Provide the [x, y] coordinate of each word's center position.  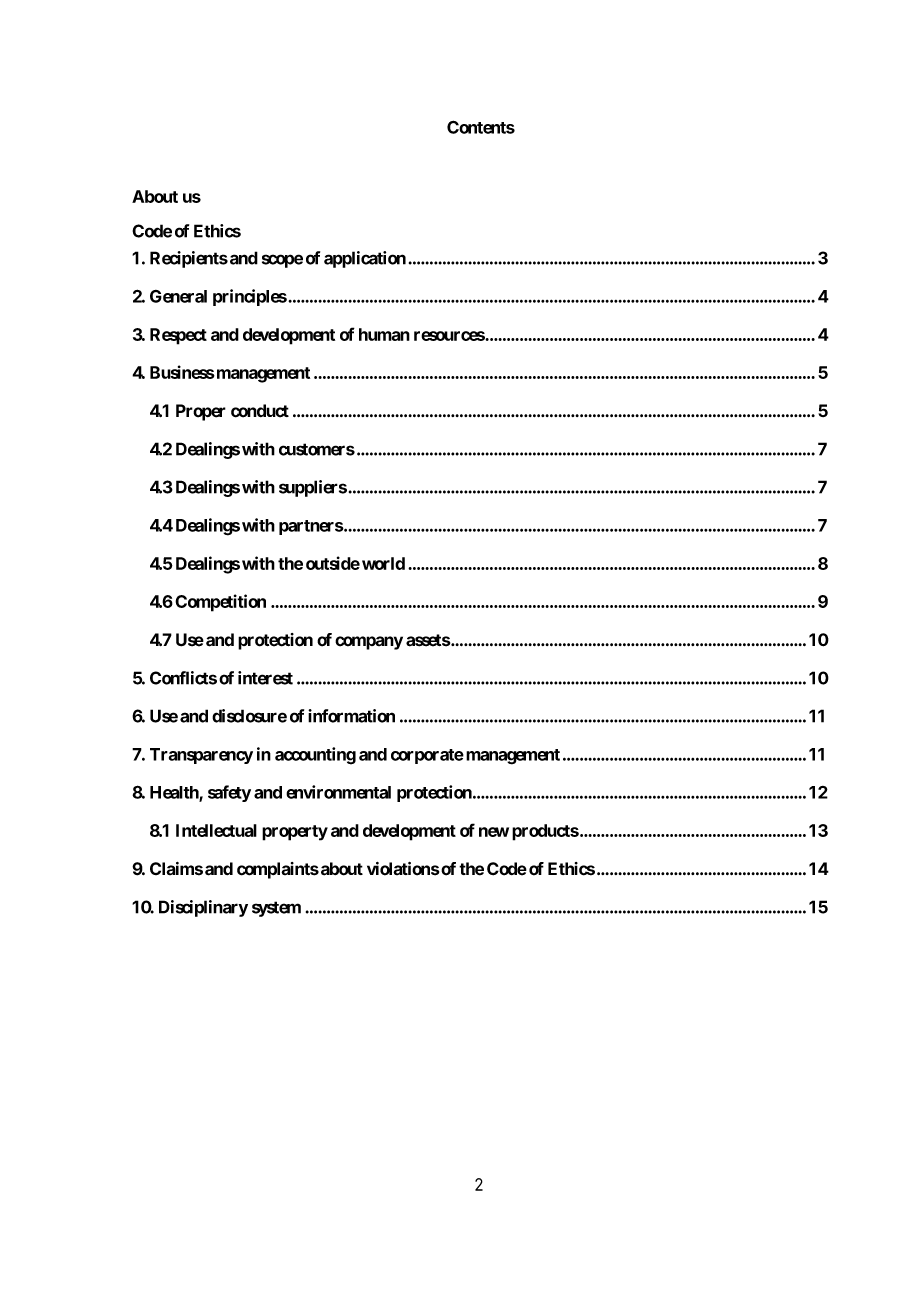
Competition [220, 603]
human [384, 334]
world [383, 563]
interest [265, 678]
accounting [315, 756]
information [351, 716]
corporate [427, 756]
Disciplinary [203, 908]
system [276, 909]
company [369, 643]
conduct [260, 411]
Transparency [201, 756]
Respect [178, 336]
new [494, 832]
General [178, 296]
